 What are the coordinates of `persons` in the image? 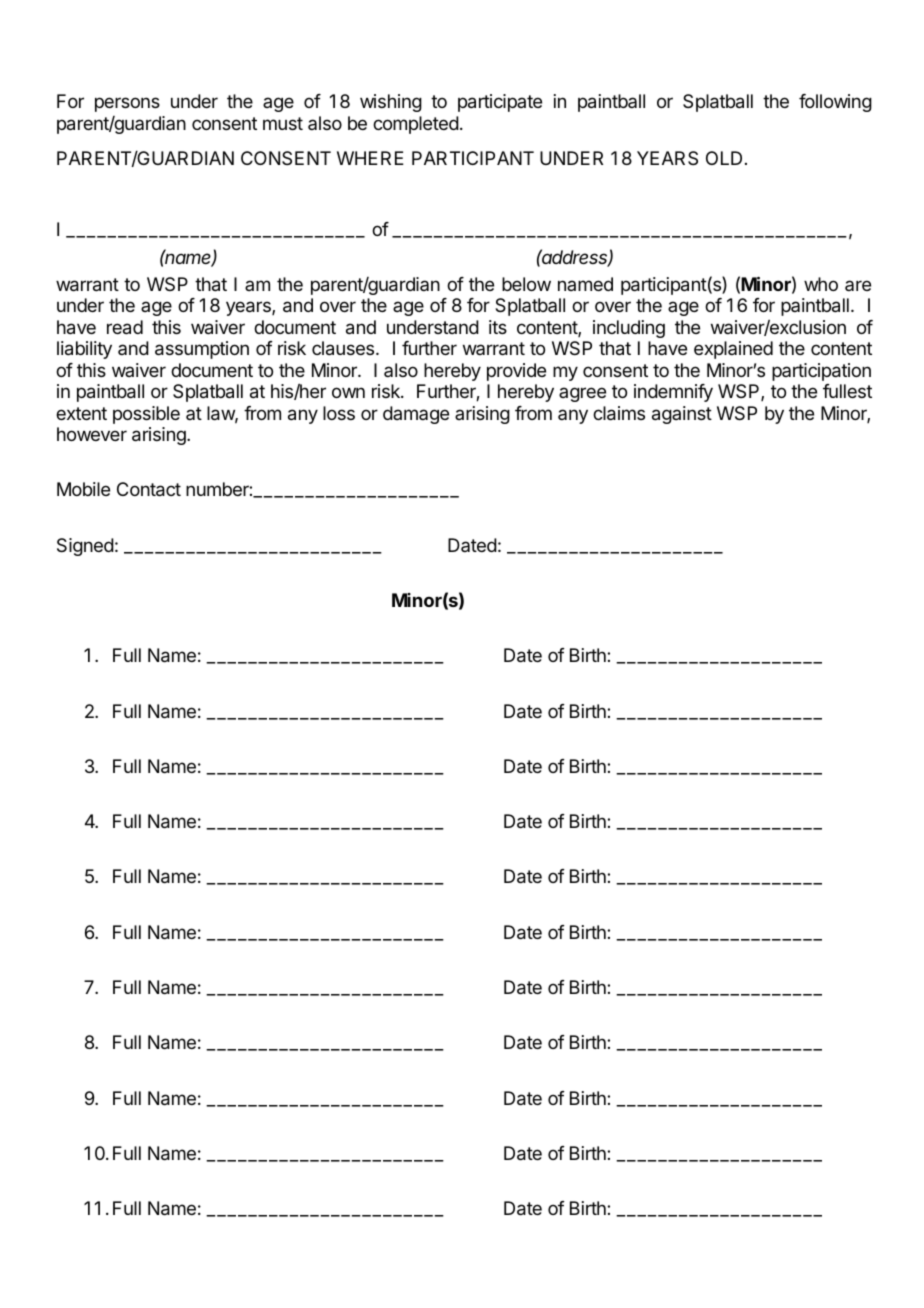 It's located at (127, 104).
